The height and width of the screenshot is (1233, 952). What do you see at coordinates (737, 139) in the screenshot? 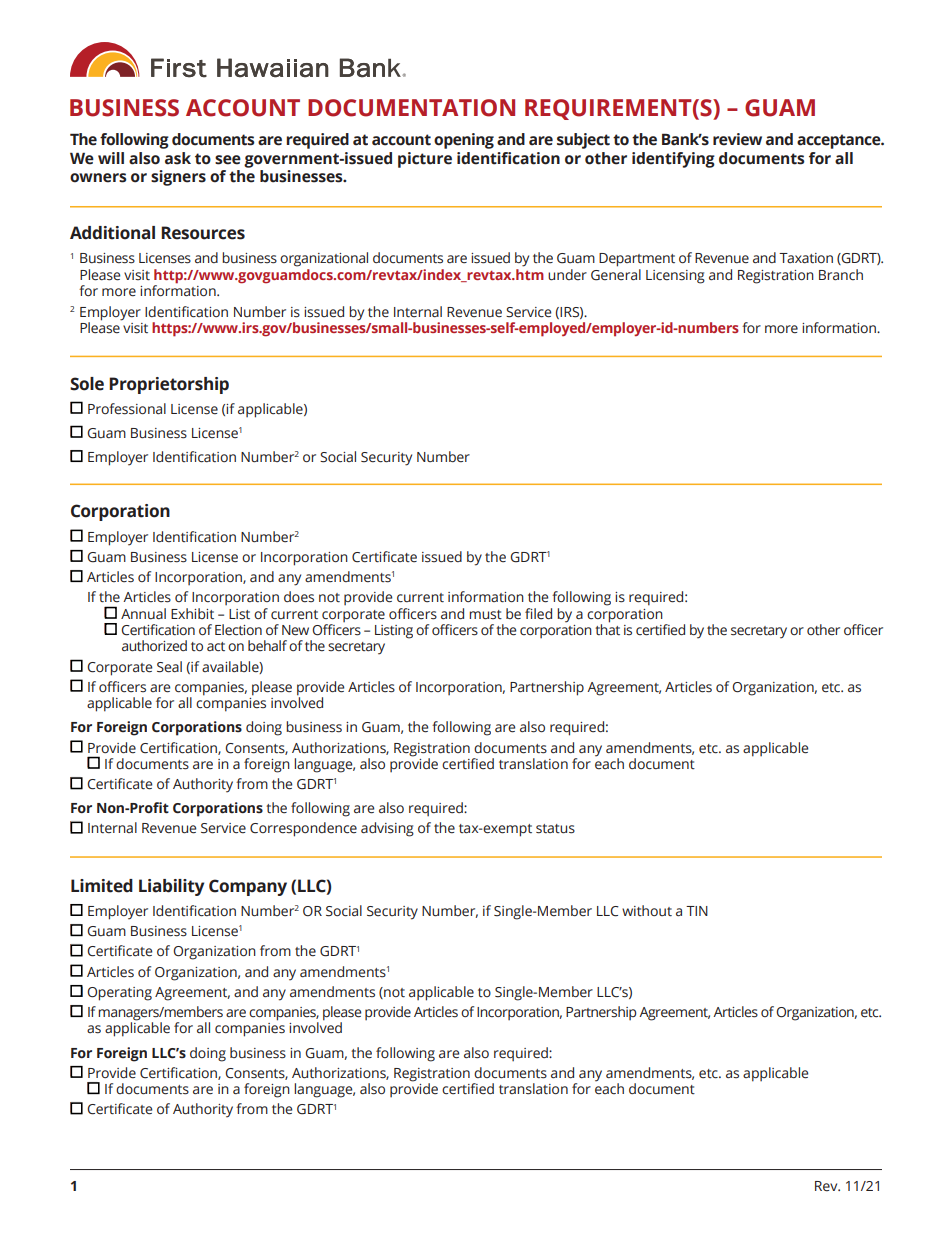
I see `review` at bounding box center [737, 139].
